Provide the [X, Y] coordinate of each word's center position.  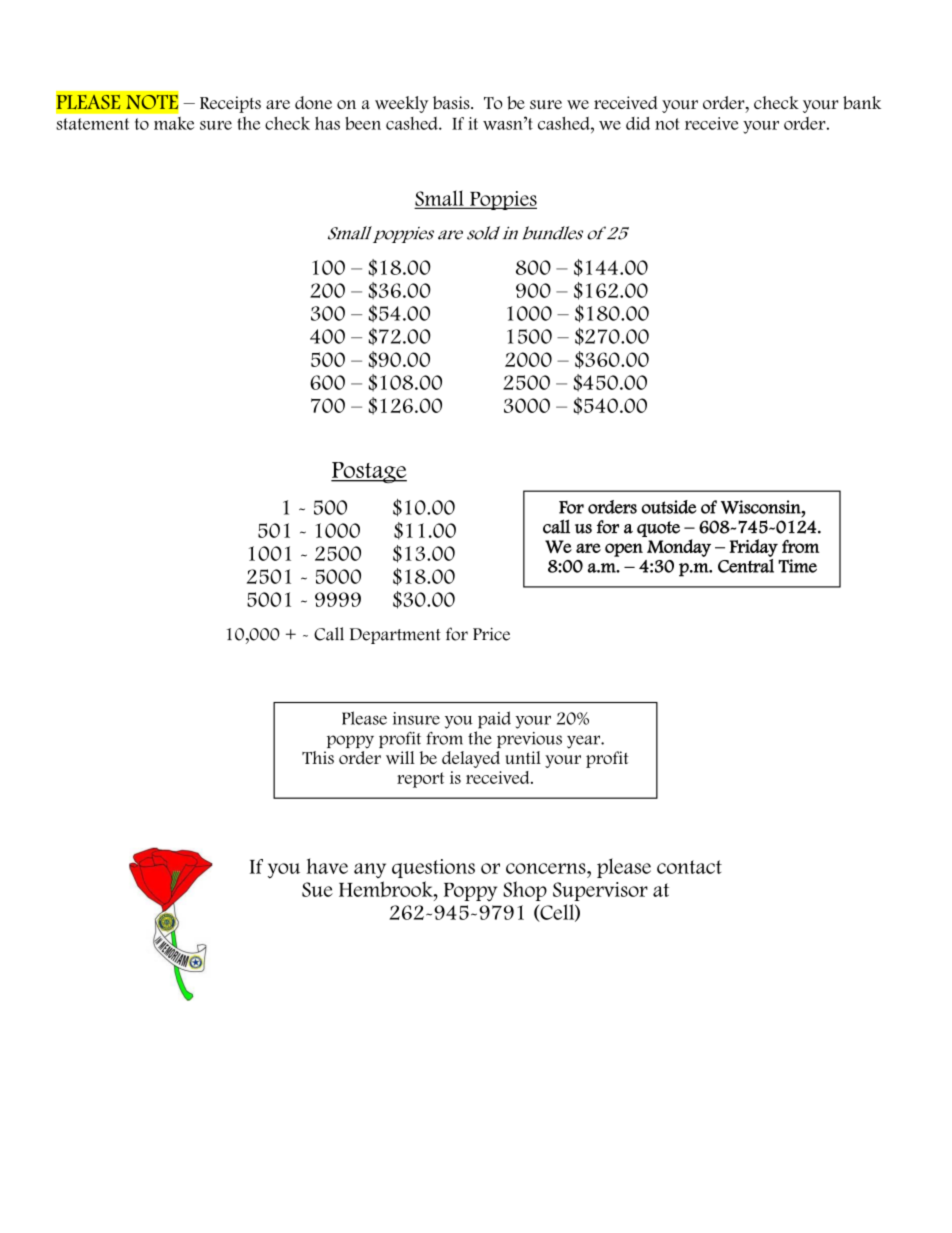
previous [529, 740]
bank [862, 103]
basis [452, 102]
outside [669, 507]
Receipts [230, 104]
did [638, 123]
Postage [369, 472]
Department [395, 636]
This [318, 757]
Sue [317, 889]
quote [658, 529]
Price [491, 634]
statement [92, 124]
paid [494, 720]
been [363, 123]
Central [746, 566]
